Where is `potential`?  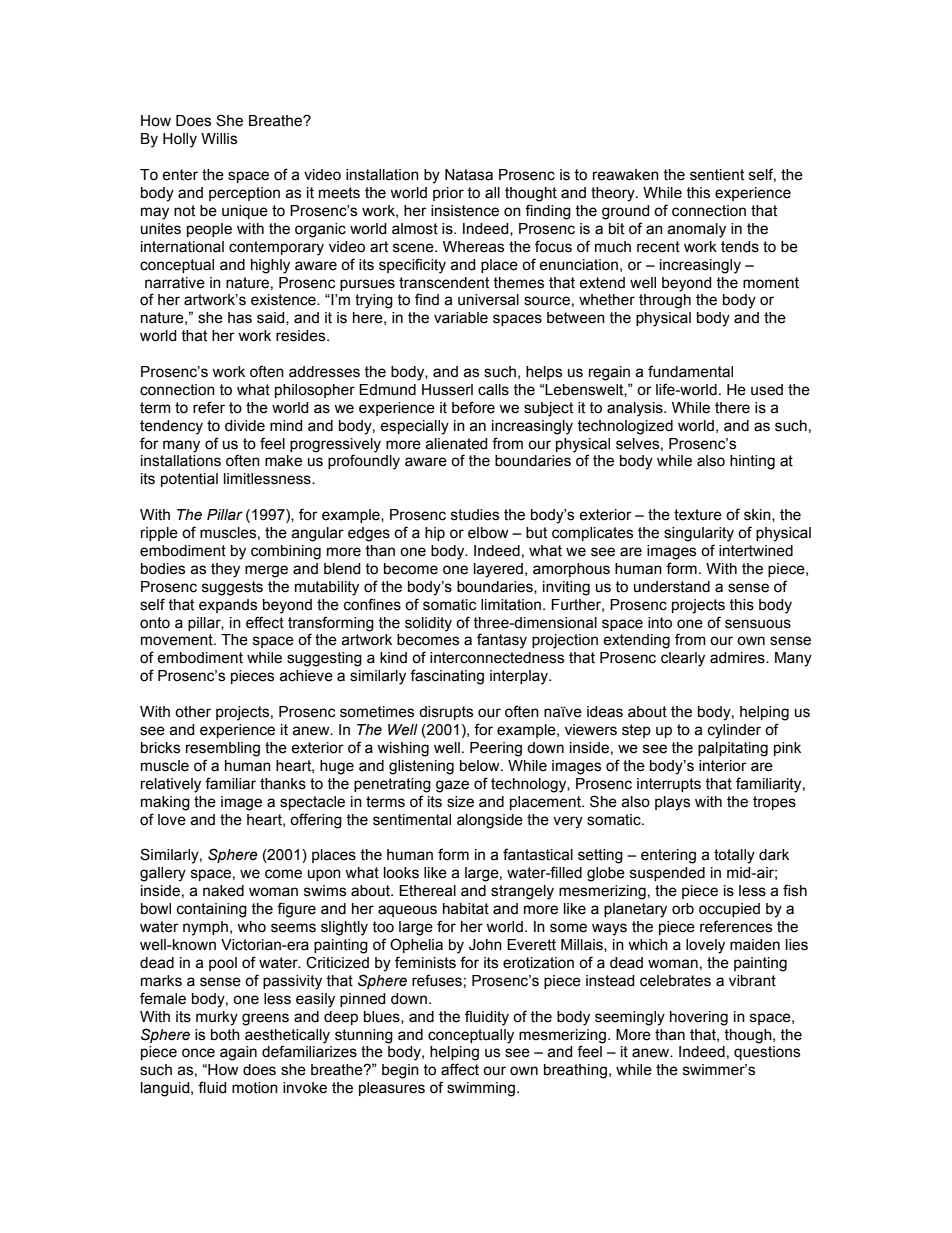 potential is located at coordinates (189, 480).
